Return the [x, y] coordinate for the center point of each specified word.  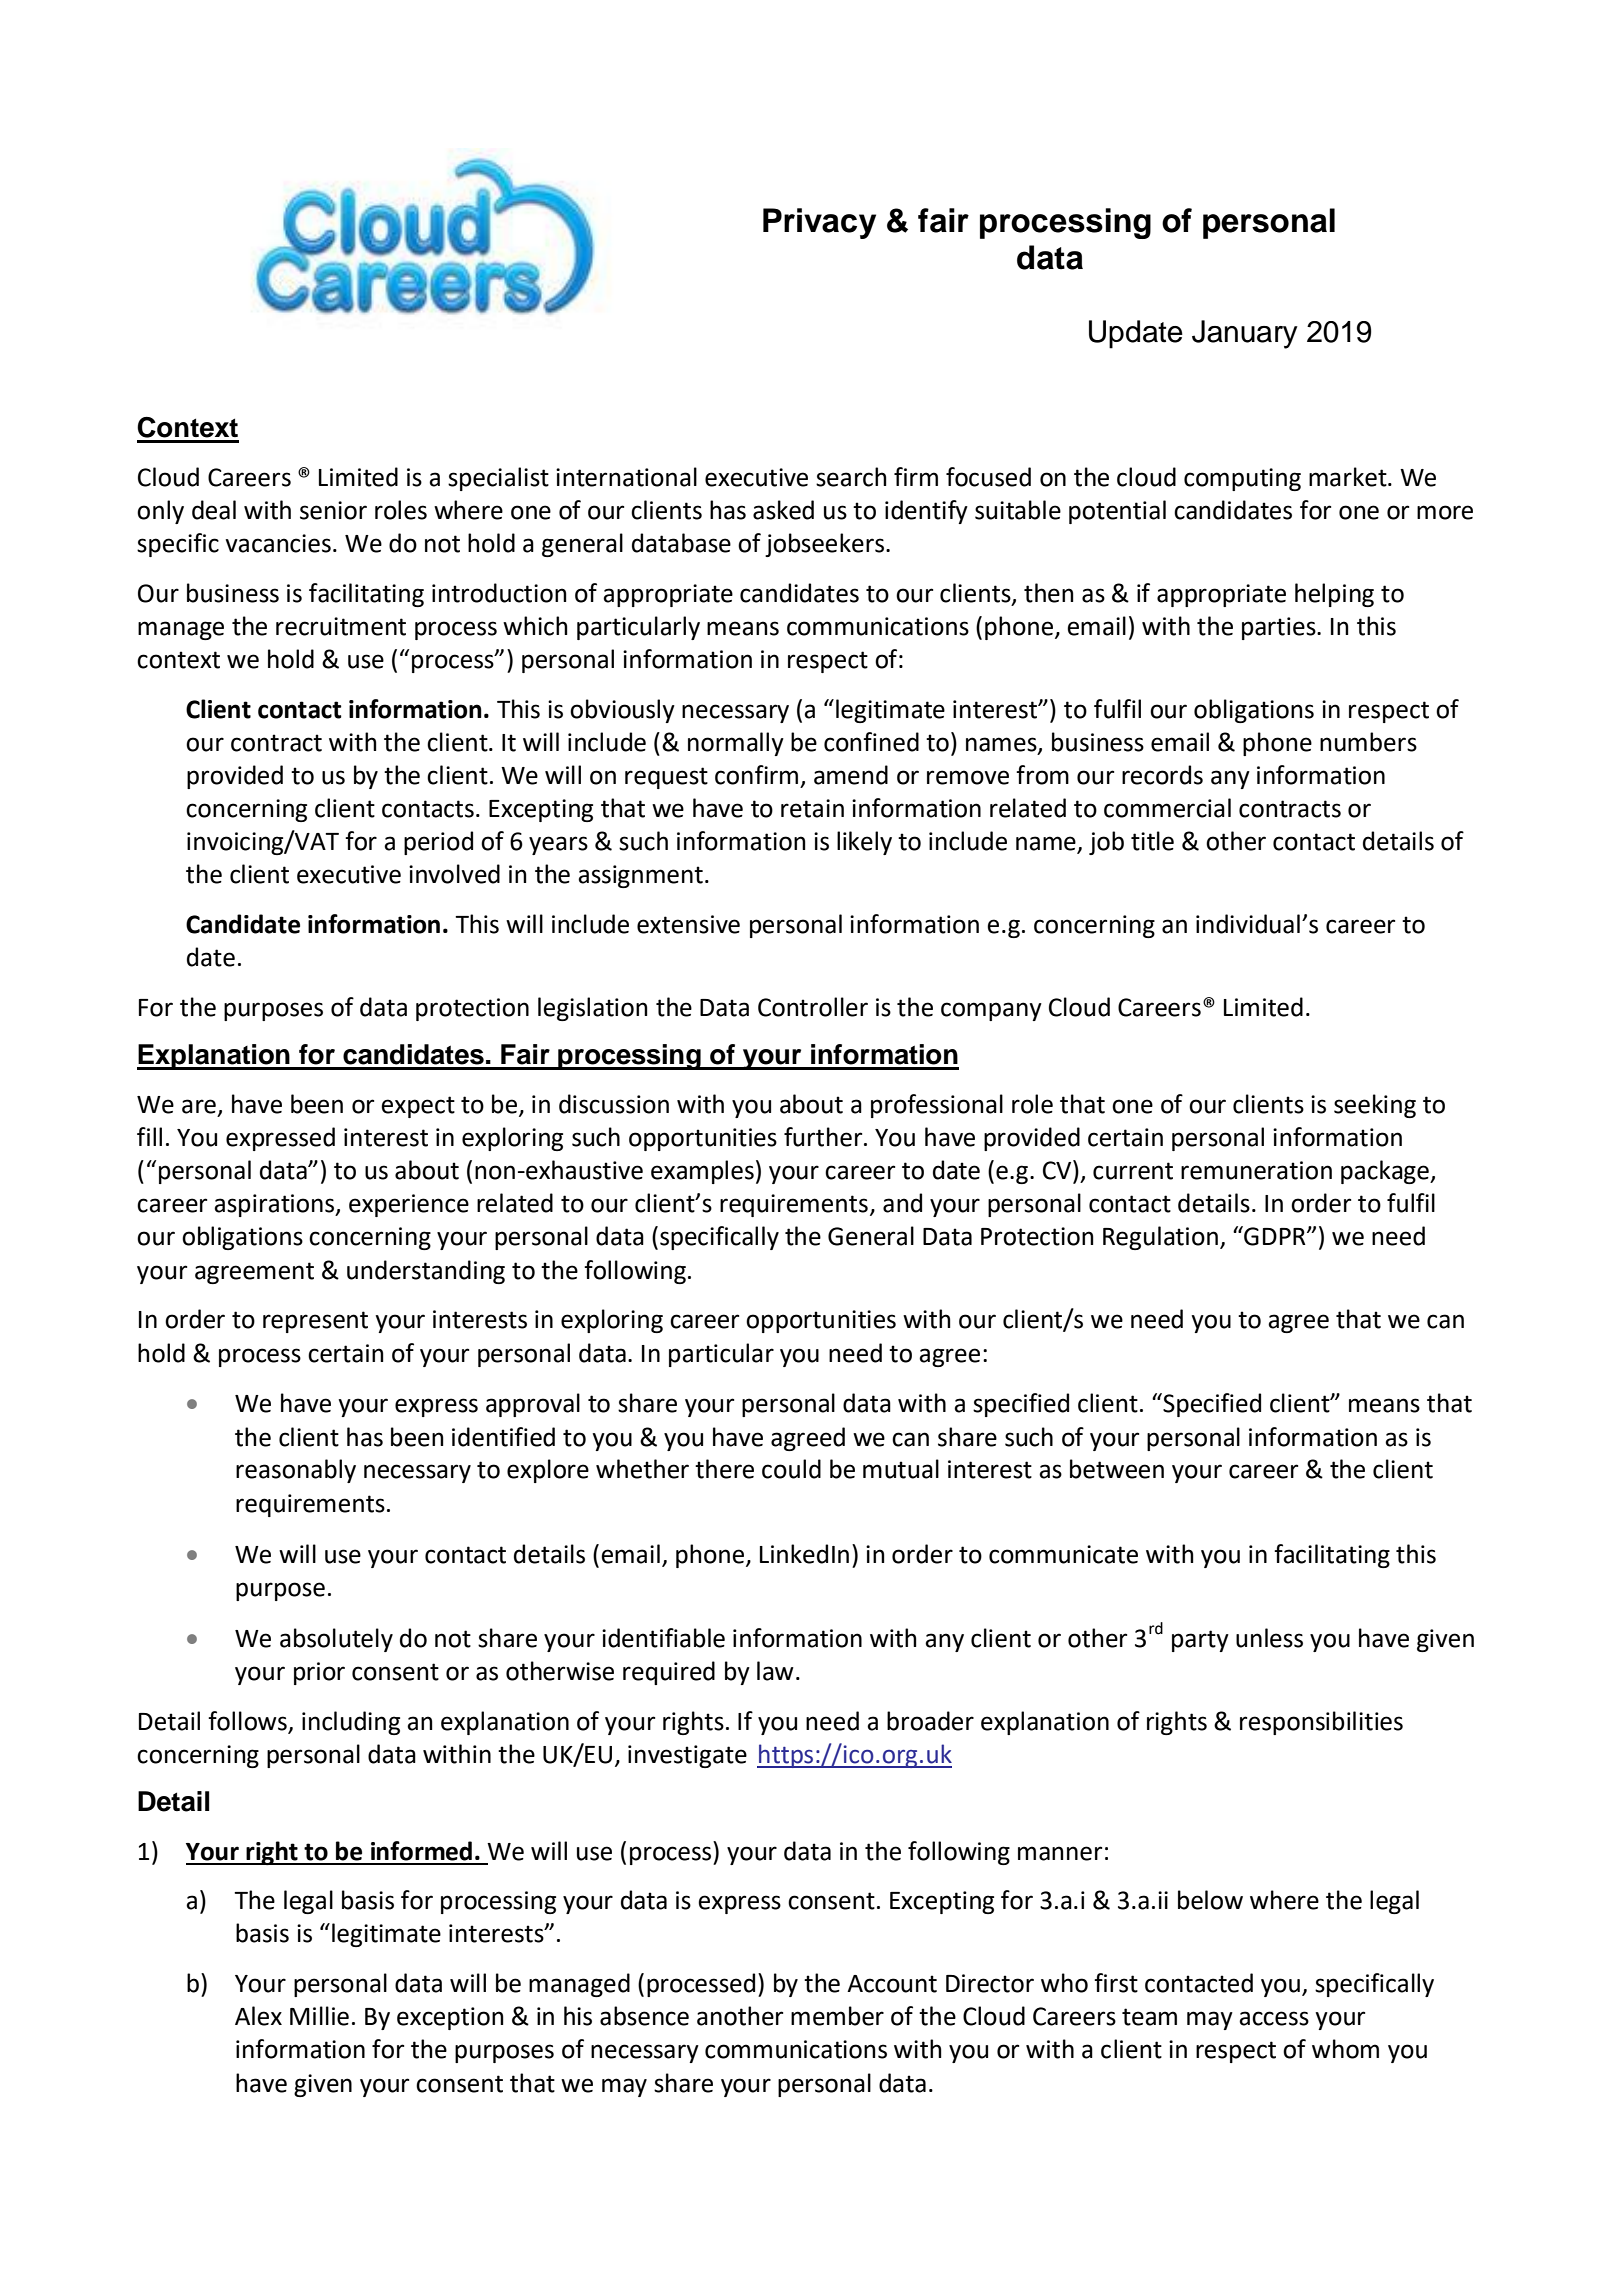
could [791, 1469]
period [438, 843]
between [1117, 1469]
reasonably [296, 1471]
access [1274, 2018]
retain [812, 808]
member [837, 2016]
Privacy [819, 223]
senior [333, 510]
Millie [319, 2016]
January [1245, 334]
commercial [1167, 808]
